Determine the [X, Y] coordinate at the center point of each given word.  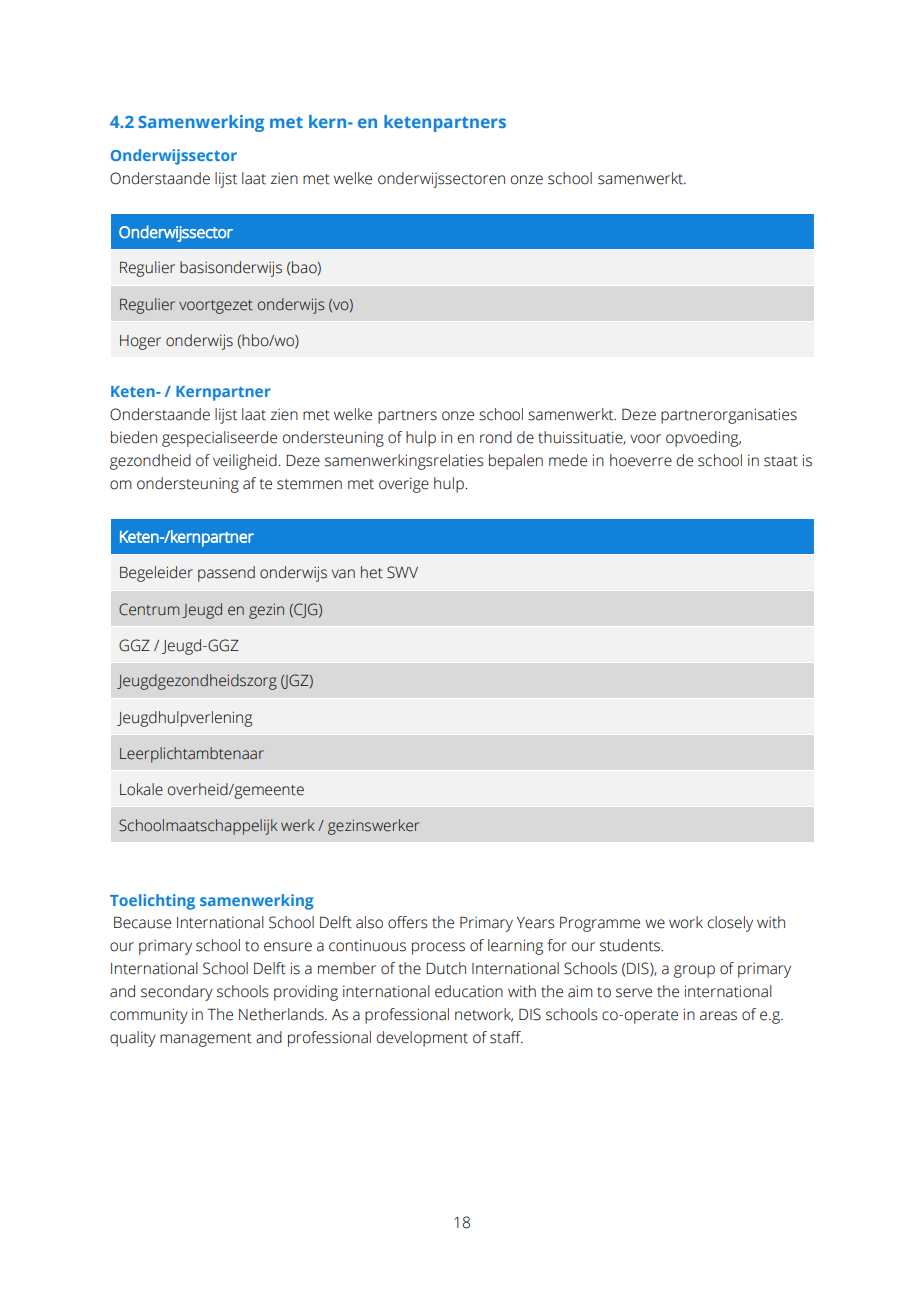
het [372, 572]
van [343, 574]
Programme [600, 924]
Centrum [149, 609]
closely [730, 924]
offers [408, 922]
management [206, 1040]
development [422, 1039]
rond [496, 437]
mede [568, 460]
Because [142, 922]
